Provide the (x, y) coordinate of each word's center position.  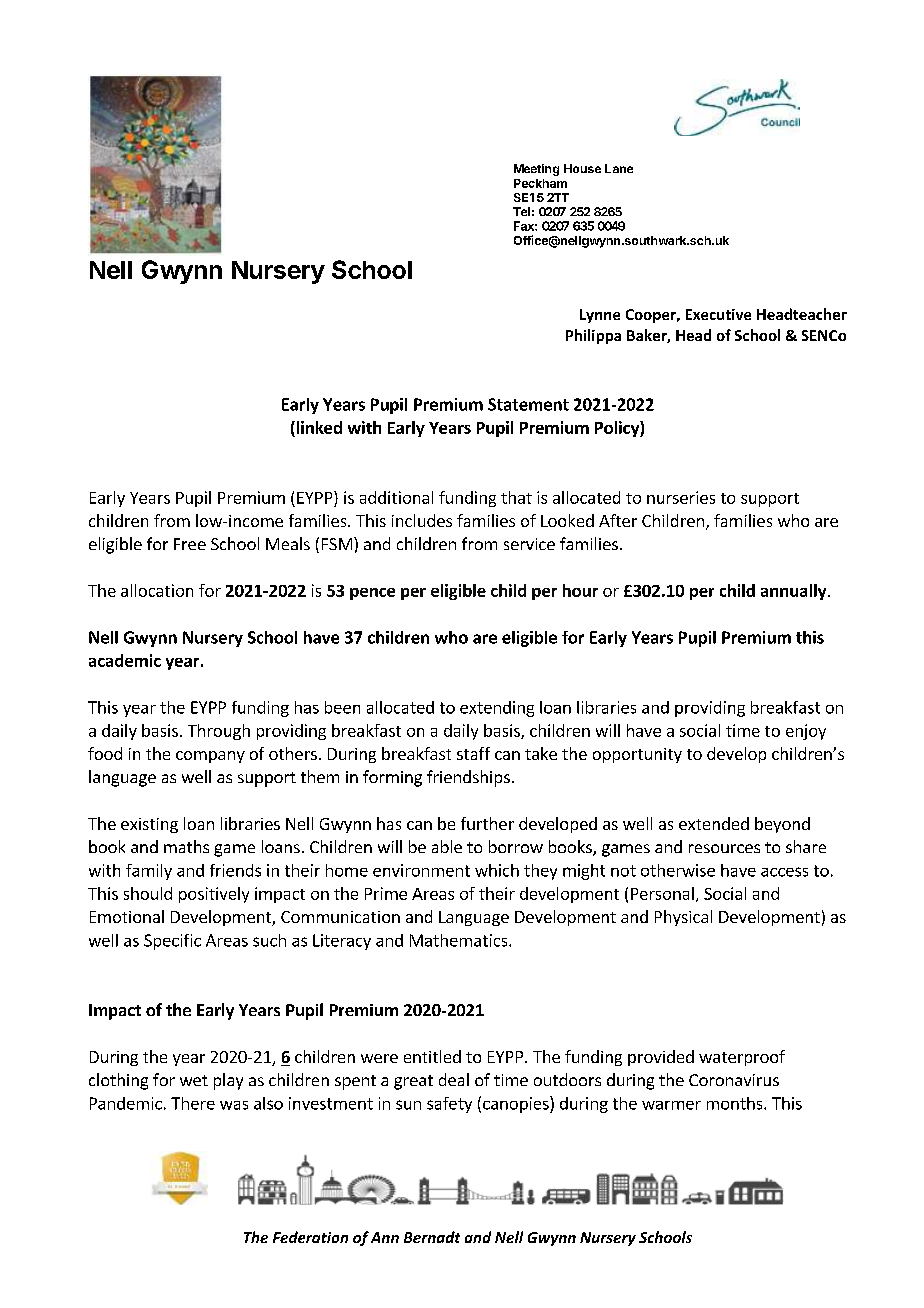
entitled (432, 1056)
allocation (157, 590)
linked (318, 427)
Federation (310, 1237)
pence (372, 594)
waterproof (742, 1058)
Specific (172, 942)
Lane (619, 168)
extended (714, 823)
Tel (521, 211)
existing (149, 825)
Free (190, 544)
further (487, 823)
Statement (528, 404)
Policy (618, 429)
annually (795, 592)
